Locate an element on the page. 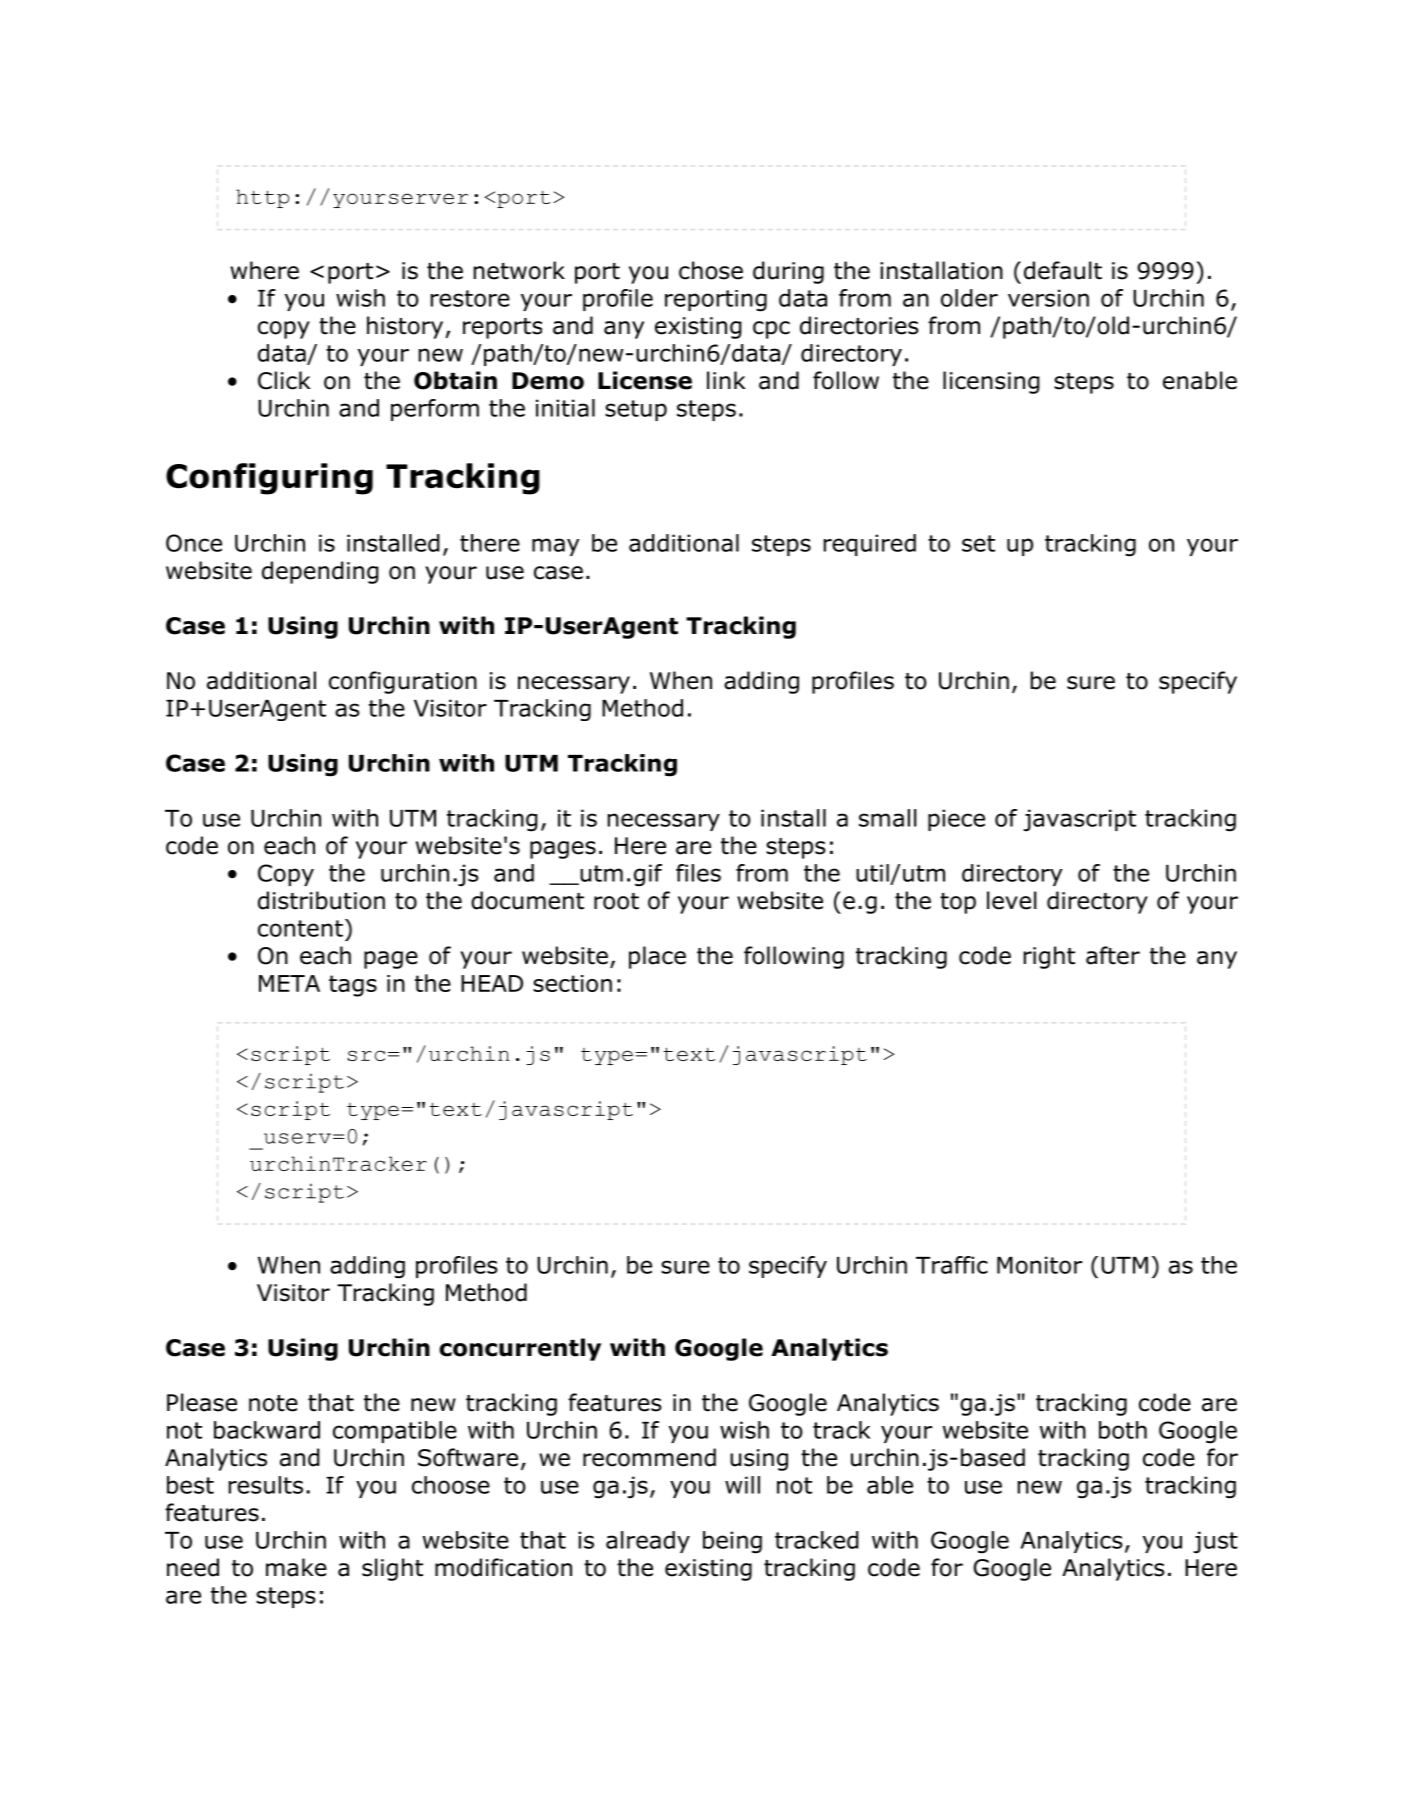  being is located at coordinates (732, 1542).
